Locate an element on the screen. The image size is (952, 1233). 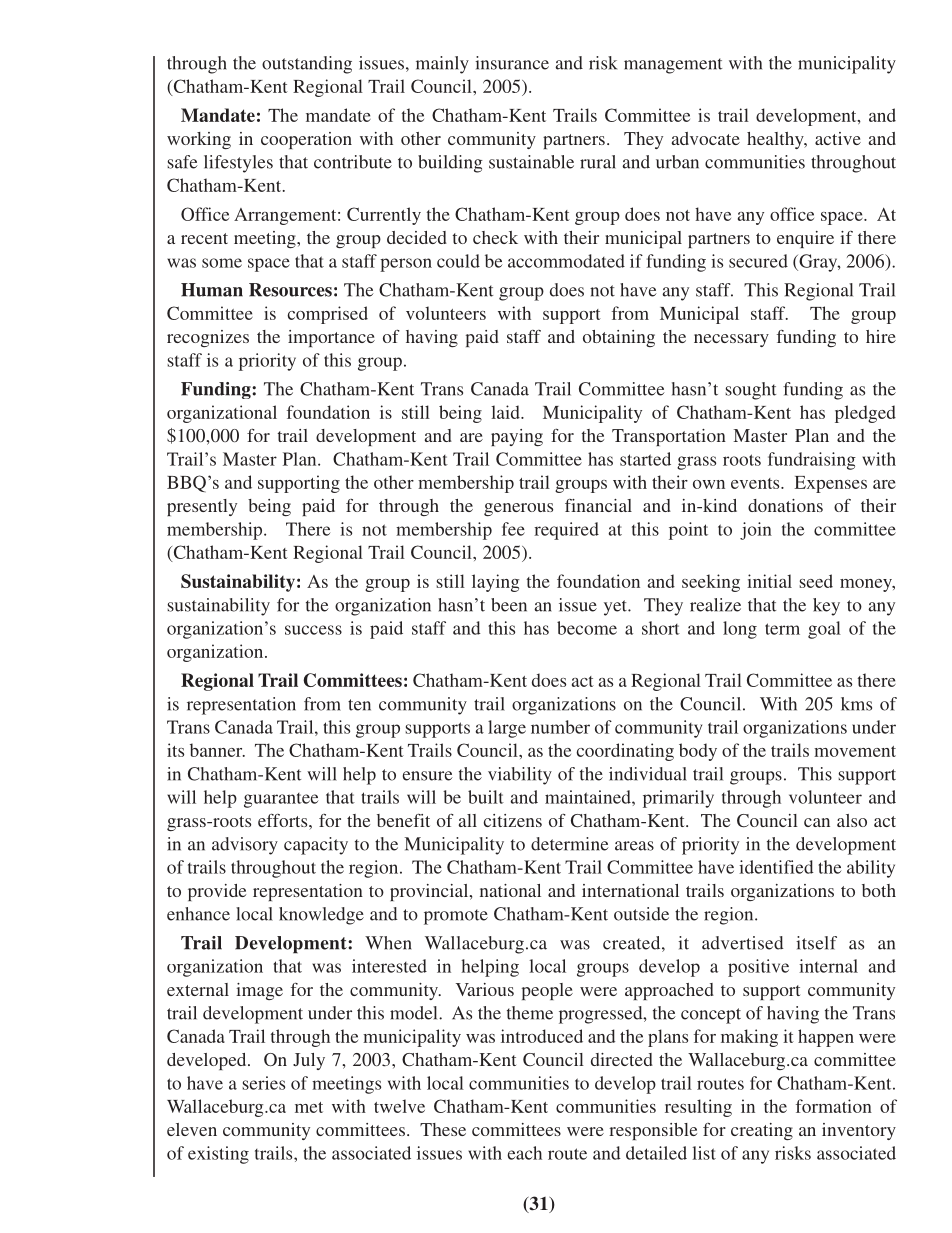
key is located at coordinates (826, 607).
